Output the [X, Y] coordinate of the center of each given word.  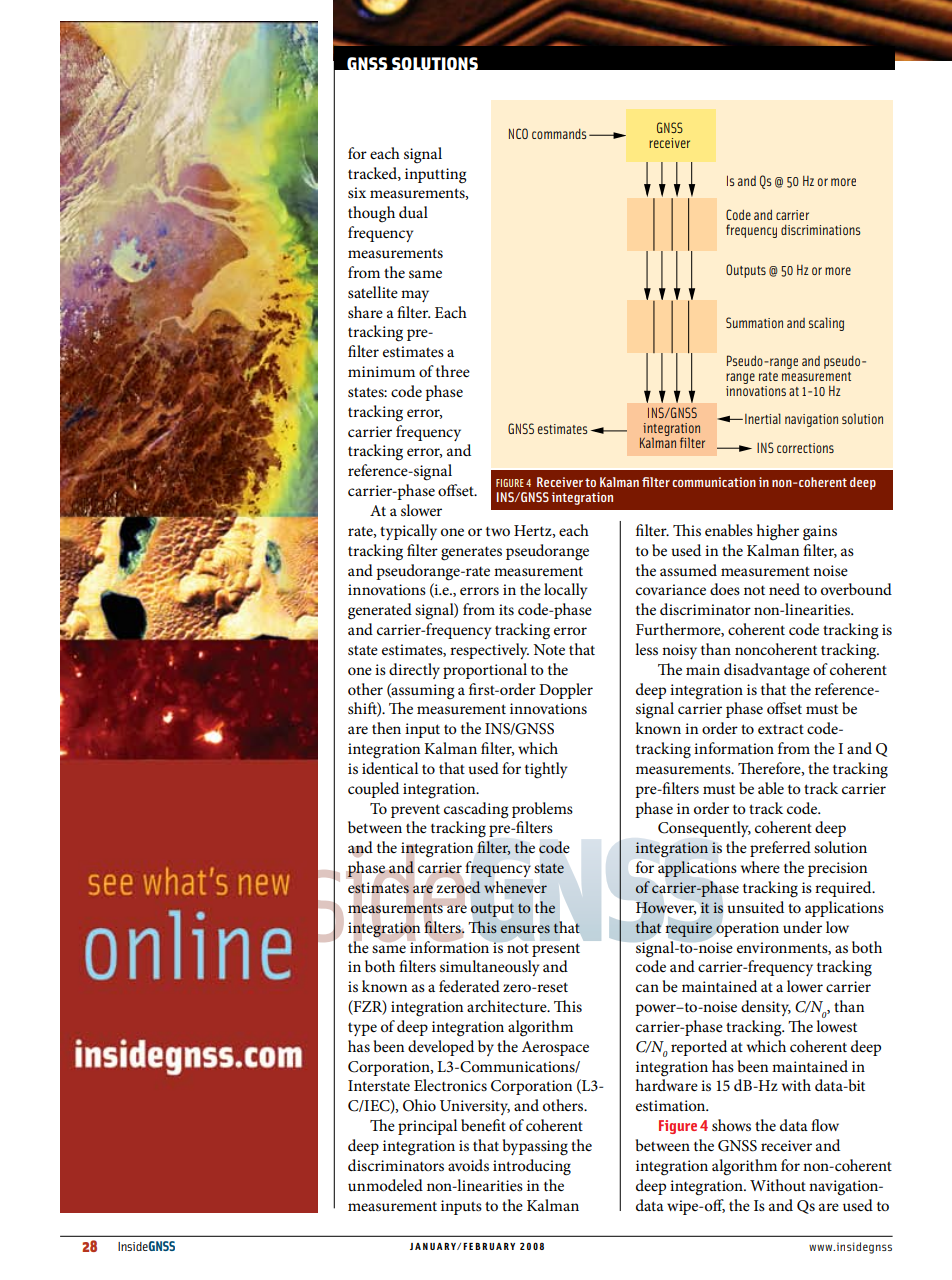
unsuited [755, 907]
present [556, 950]
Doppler [566, 691]
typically [408, 532]
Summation [754, 322]
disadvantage [767, 671]
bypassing [535, 1147]
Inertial [763, 418]
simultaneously [489, 968]
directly [414, 671]
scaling [826, 324]
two [498, 531]
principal [427, 1127]
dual [413, 212]
